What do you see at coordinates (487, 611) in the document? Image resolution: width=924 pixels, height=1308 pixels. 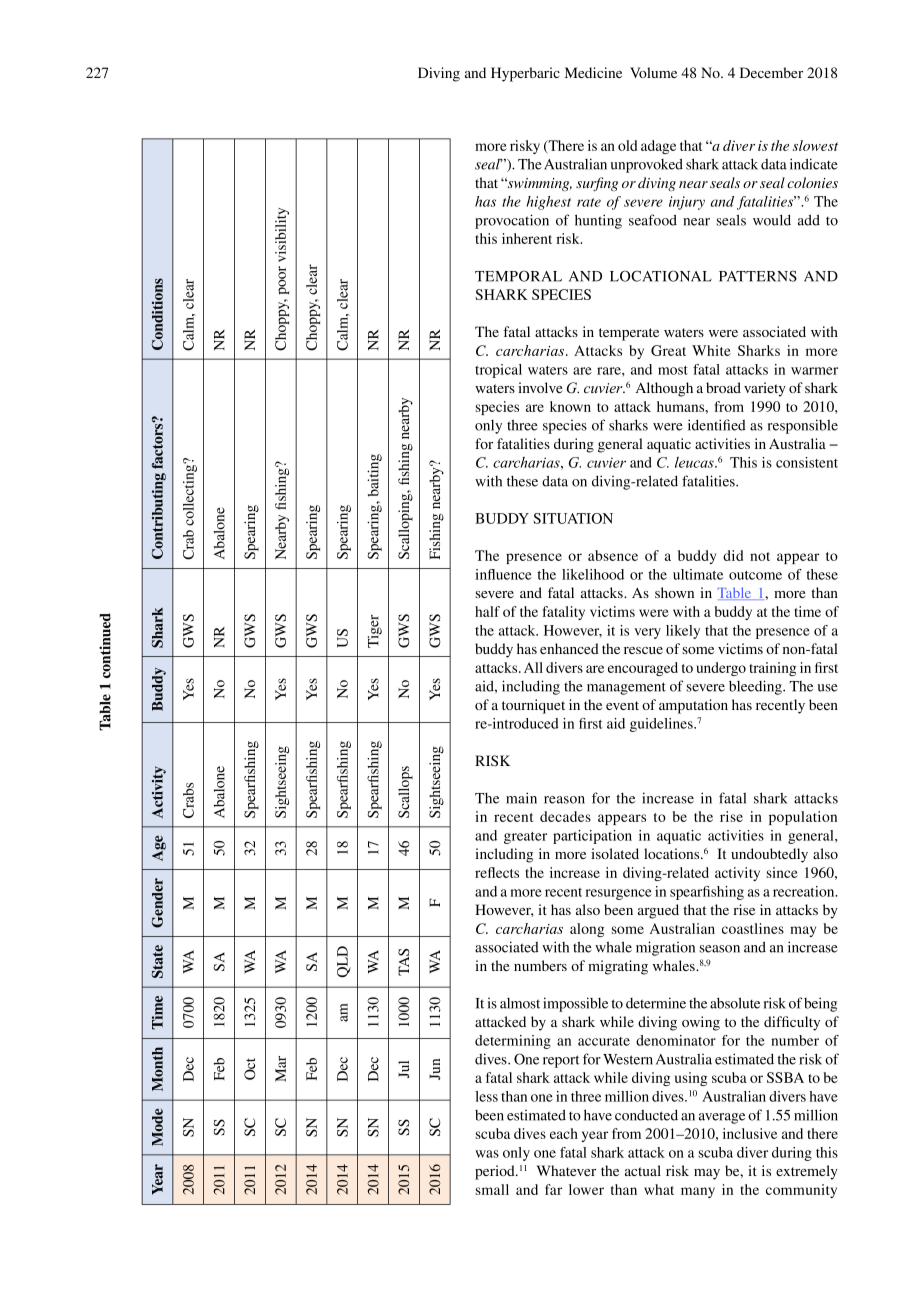 I see `half` at bounding box center [487, 611].
